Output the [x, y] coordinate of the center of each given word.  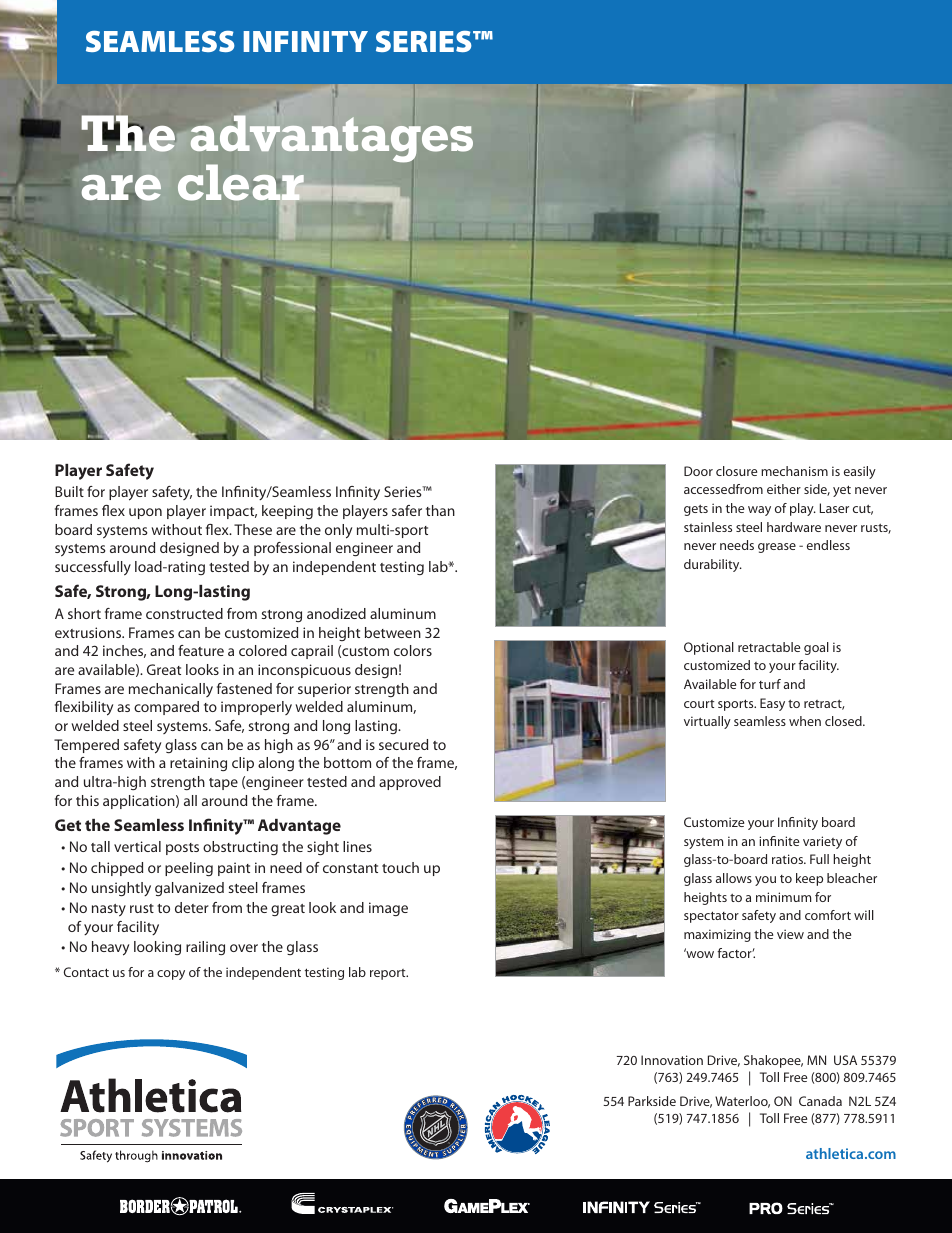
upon [145, 513]
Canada [820, 1101]
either [784, 489]
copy [171, 975]
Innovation [672, 1060]
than [440, 510]
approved [410, 783]
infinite [779, 841]
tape [223, 784]
